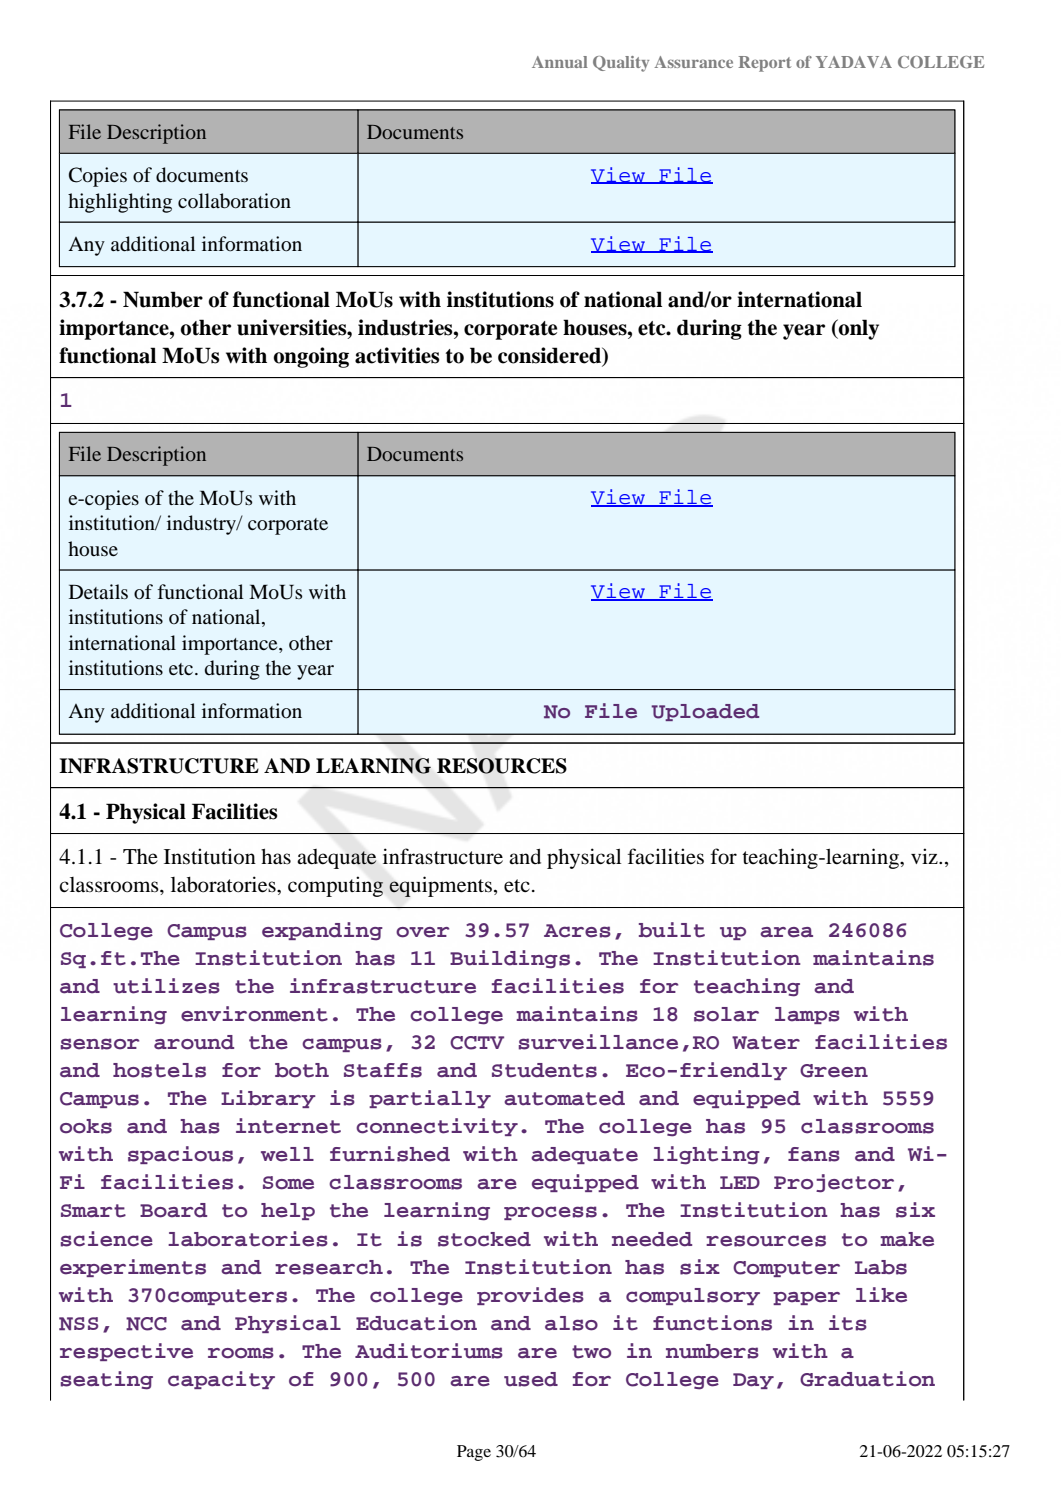 This page has width=1061, height=1501. Describe the element at coordinates (221, 1380) in the page. I see `capacity` at that location.
